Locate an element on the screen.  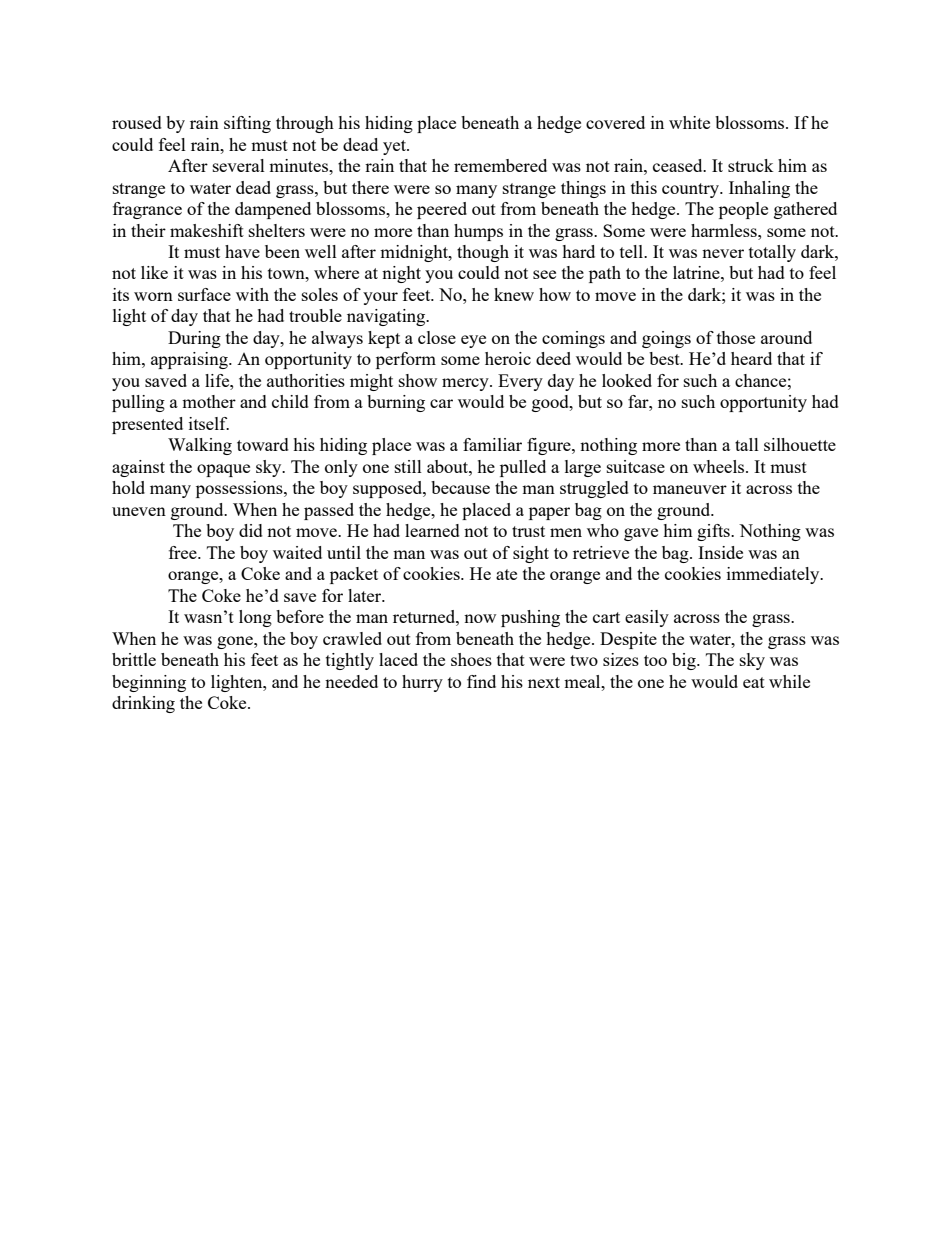
possessions is located at coordinates (240, 489).
